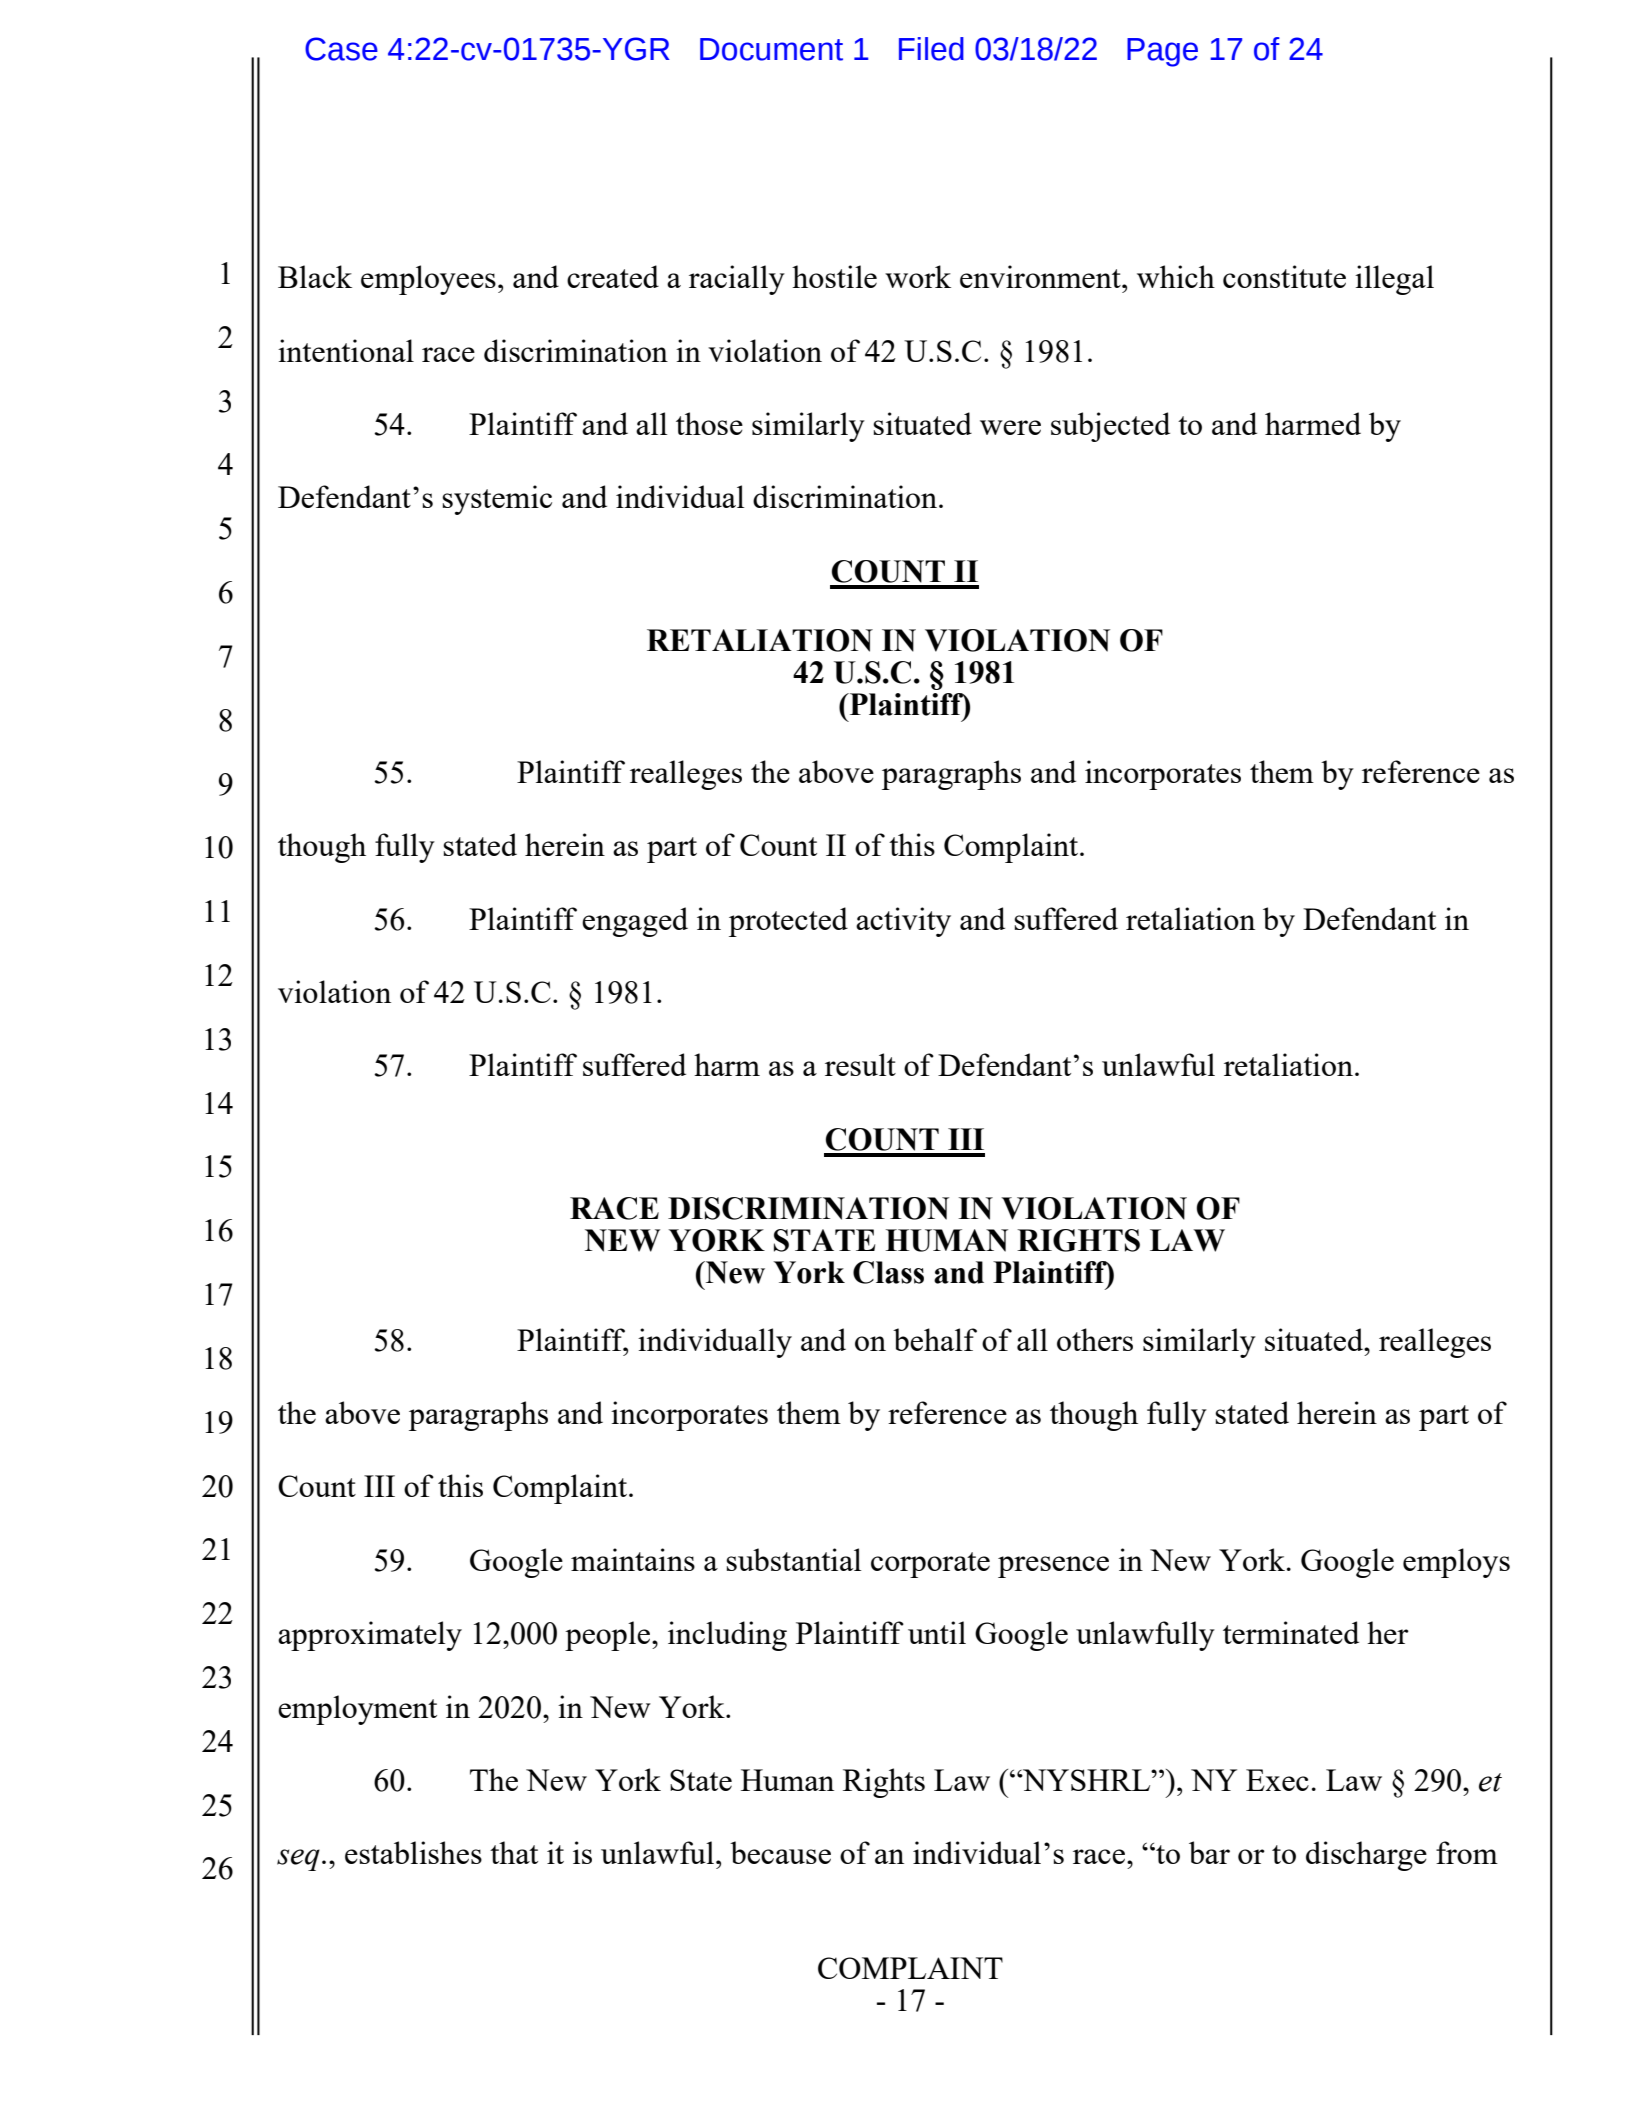  Describe the element at coordinates (633, 1559) in the screenshot. I see `maintains` at that location.
